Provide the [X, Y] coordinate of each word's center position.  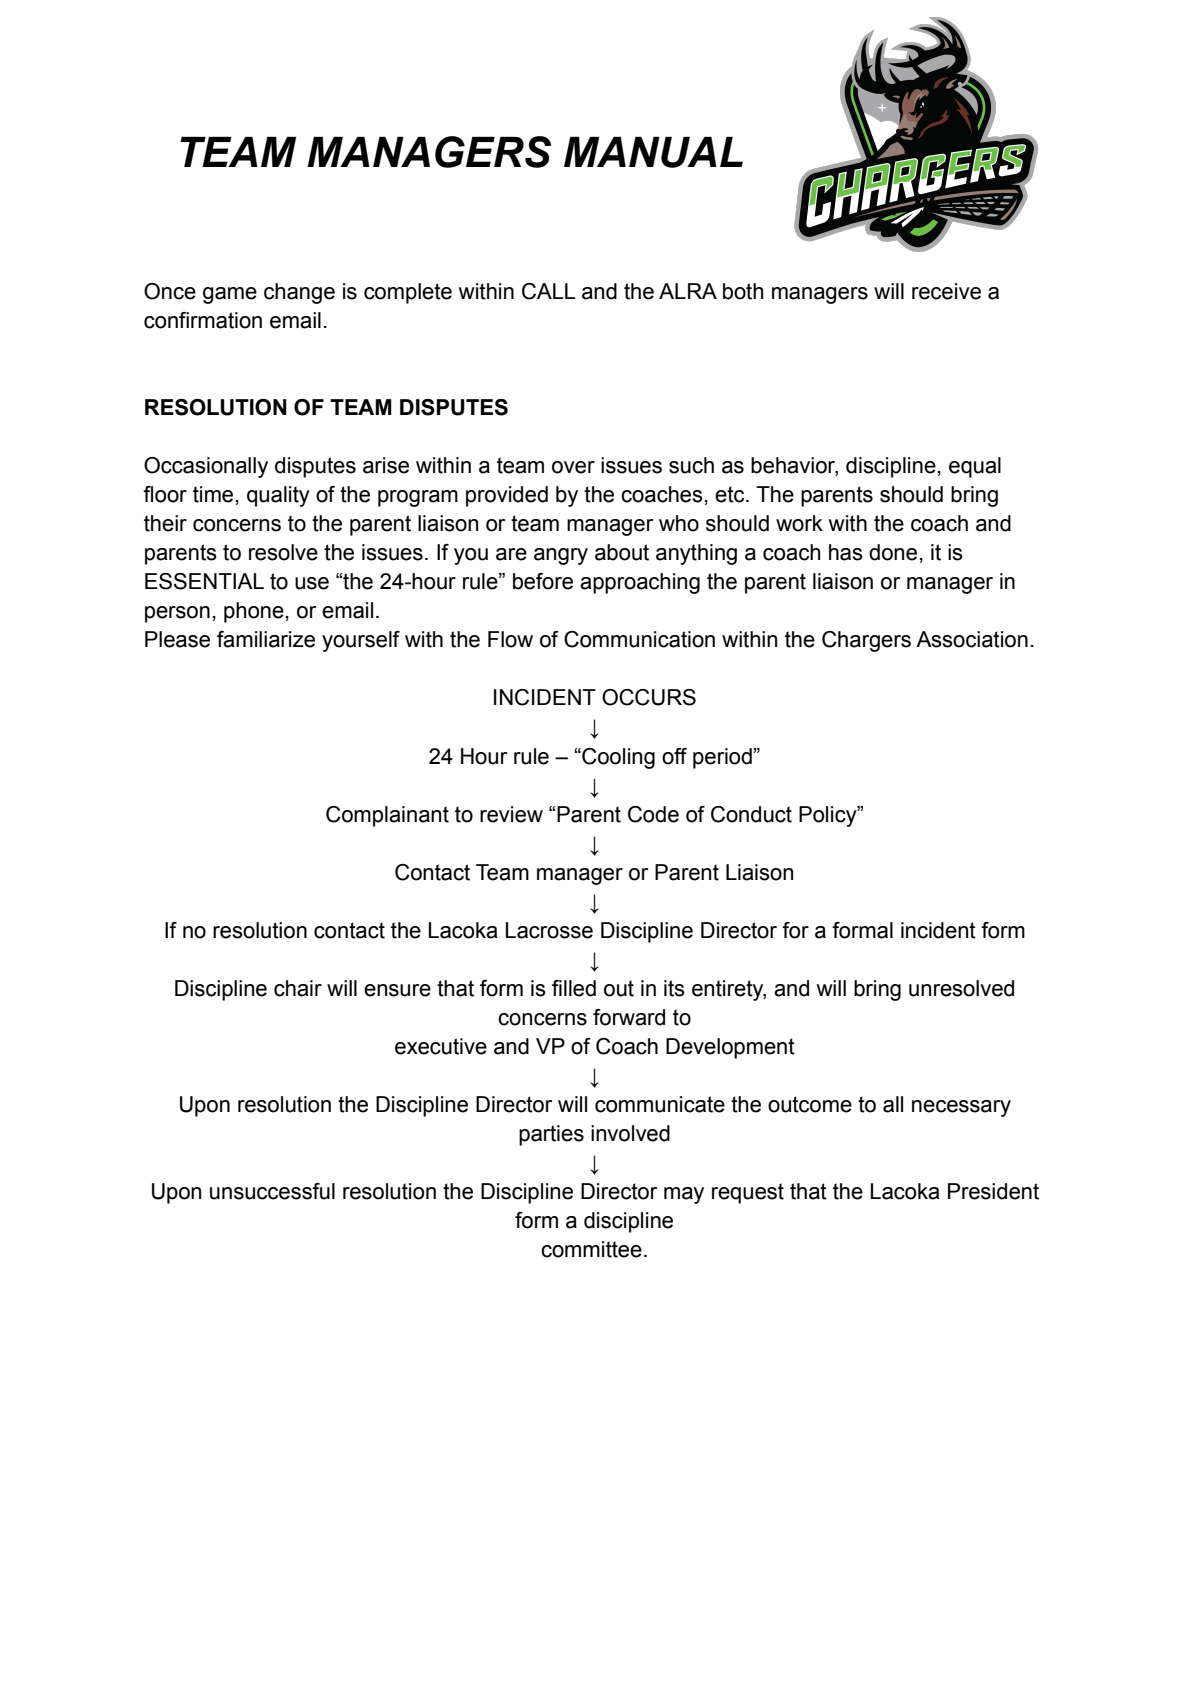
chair [298, 988]
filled [574, 988]
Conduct [751, 814]
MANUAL [653, 152]
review [511, 814]
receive [946, 291]
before [543, 581]
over [573, 467]
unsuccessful [272, 1191]
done [893, 552]
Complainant [387, 816]
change [299, 293]
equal [975, 467]
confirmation [203, 320]
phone [254, 612]
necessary [961, 1108]
